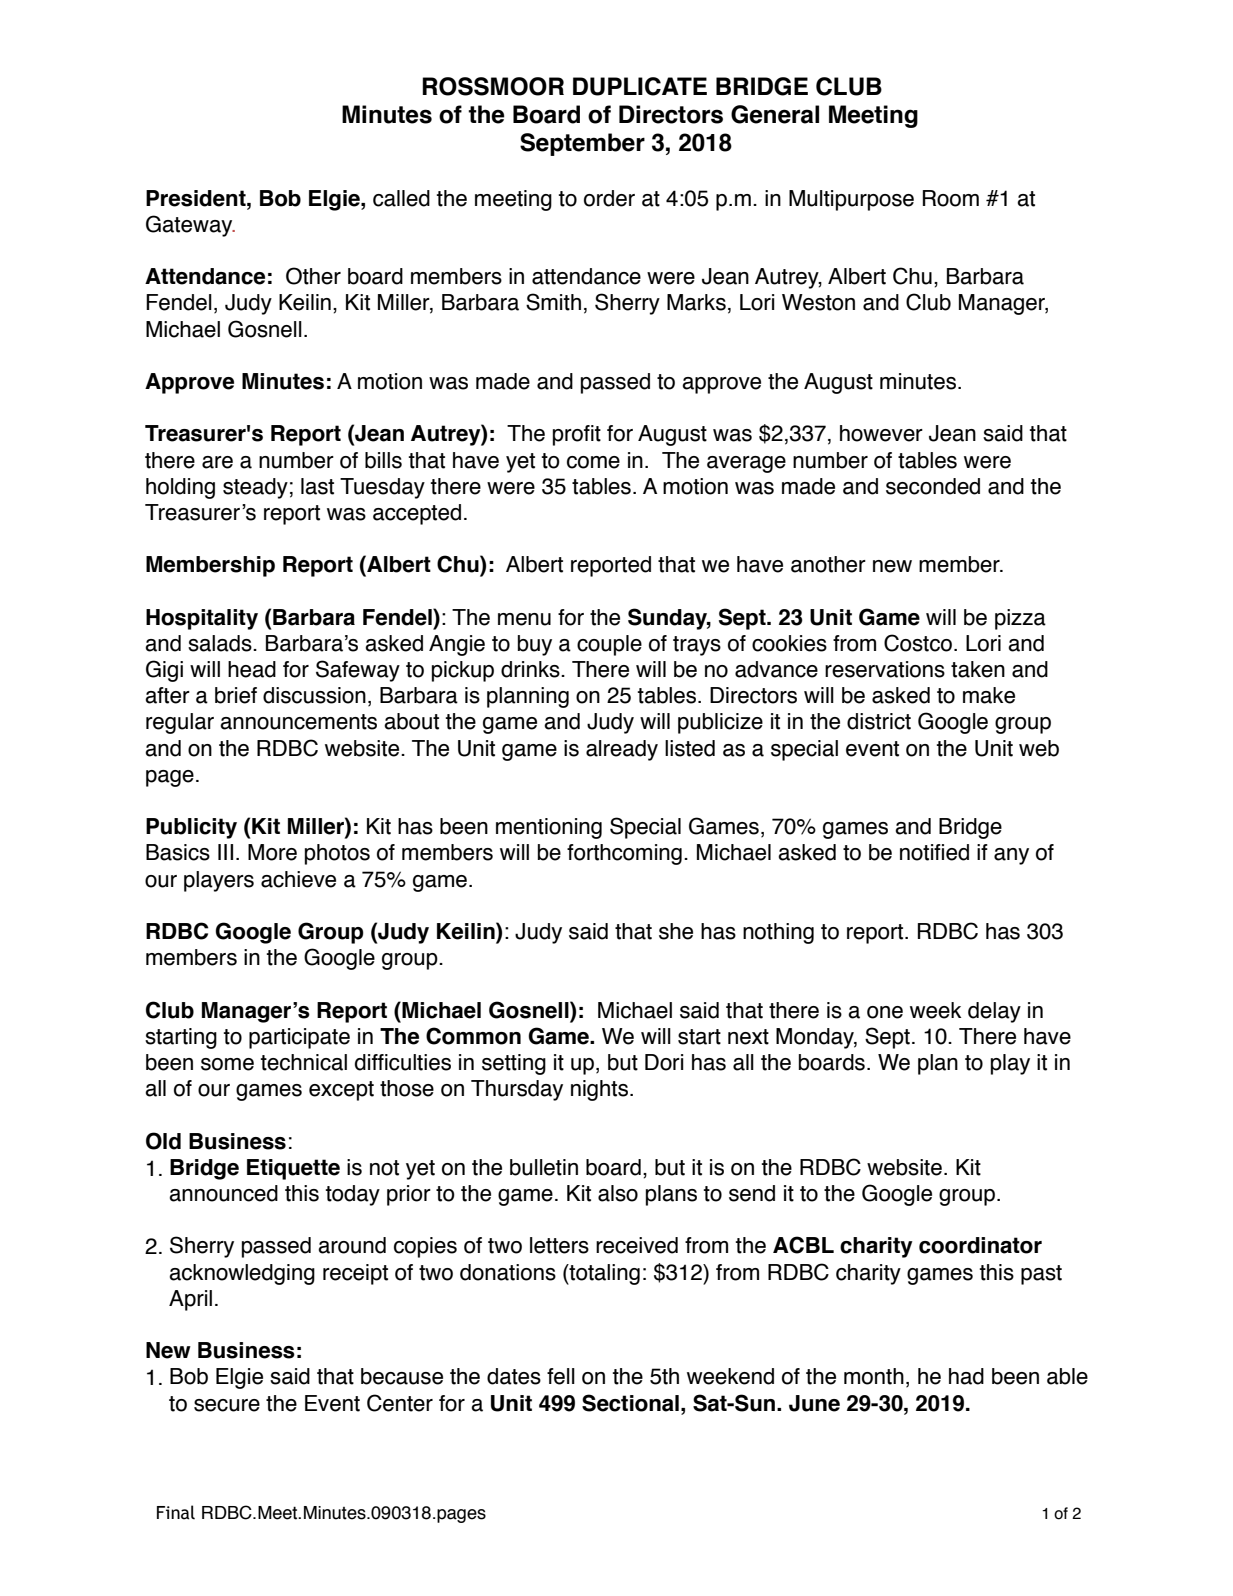  I want to click on Room, so click(951, 198).
